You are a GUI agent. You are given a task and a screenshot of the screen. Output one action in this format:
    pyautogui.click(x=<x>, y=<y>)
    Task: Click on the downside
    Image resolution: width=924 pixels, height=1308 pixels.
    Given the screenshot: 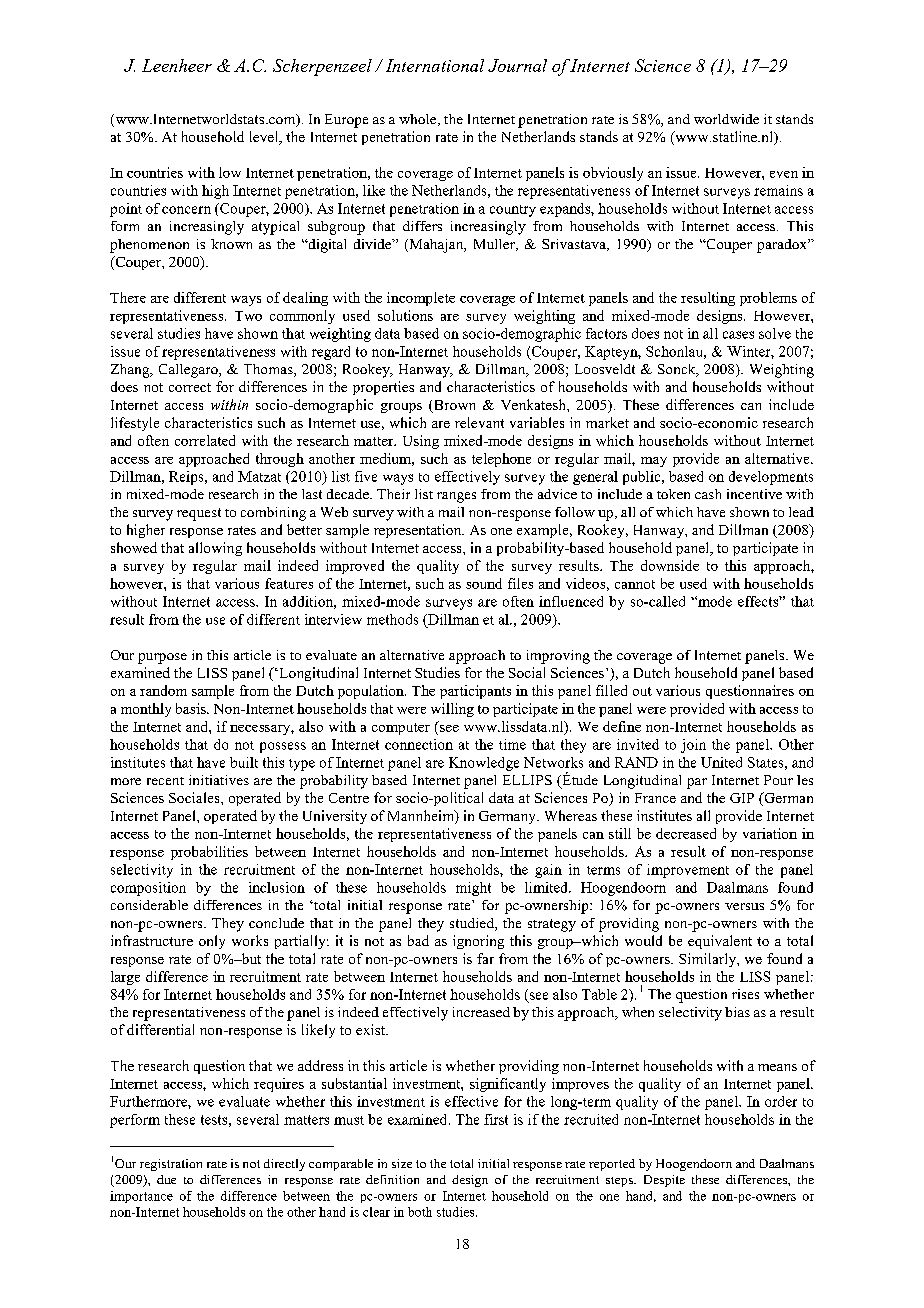 What is the action you would take?
    pyautogui.click(x=670, y=565)
